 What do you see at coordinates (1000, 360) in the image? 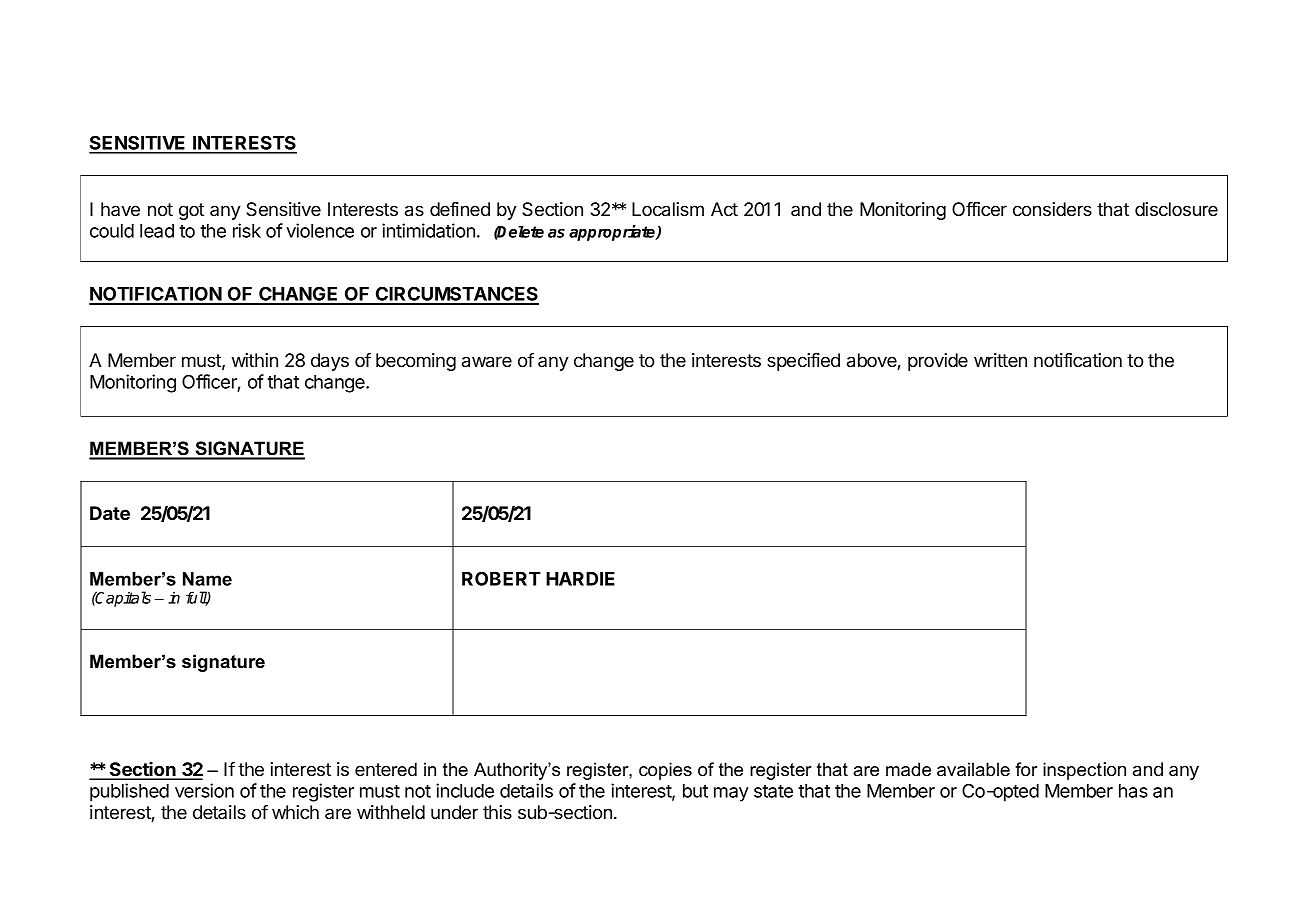
I see `written` at bounding box center [1000, 360].
